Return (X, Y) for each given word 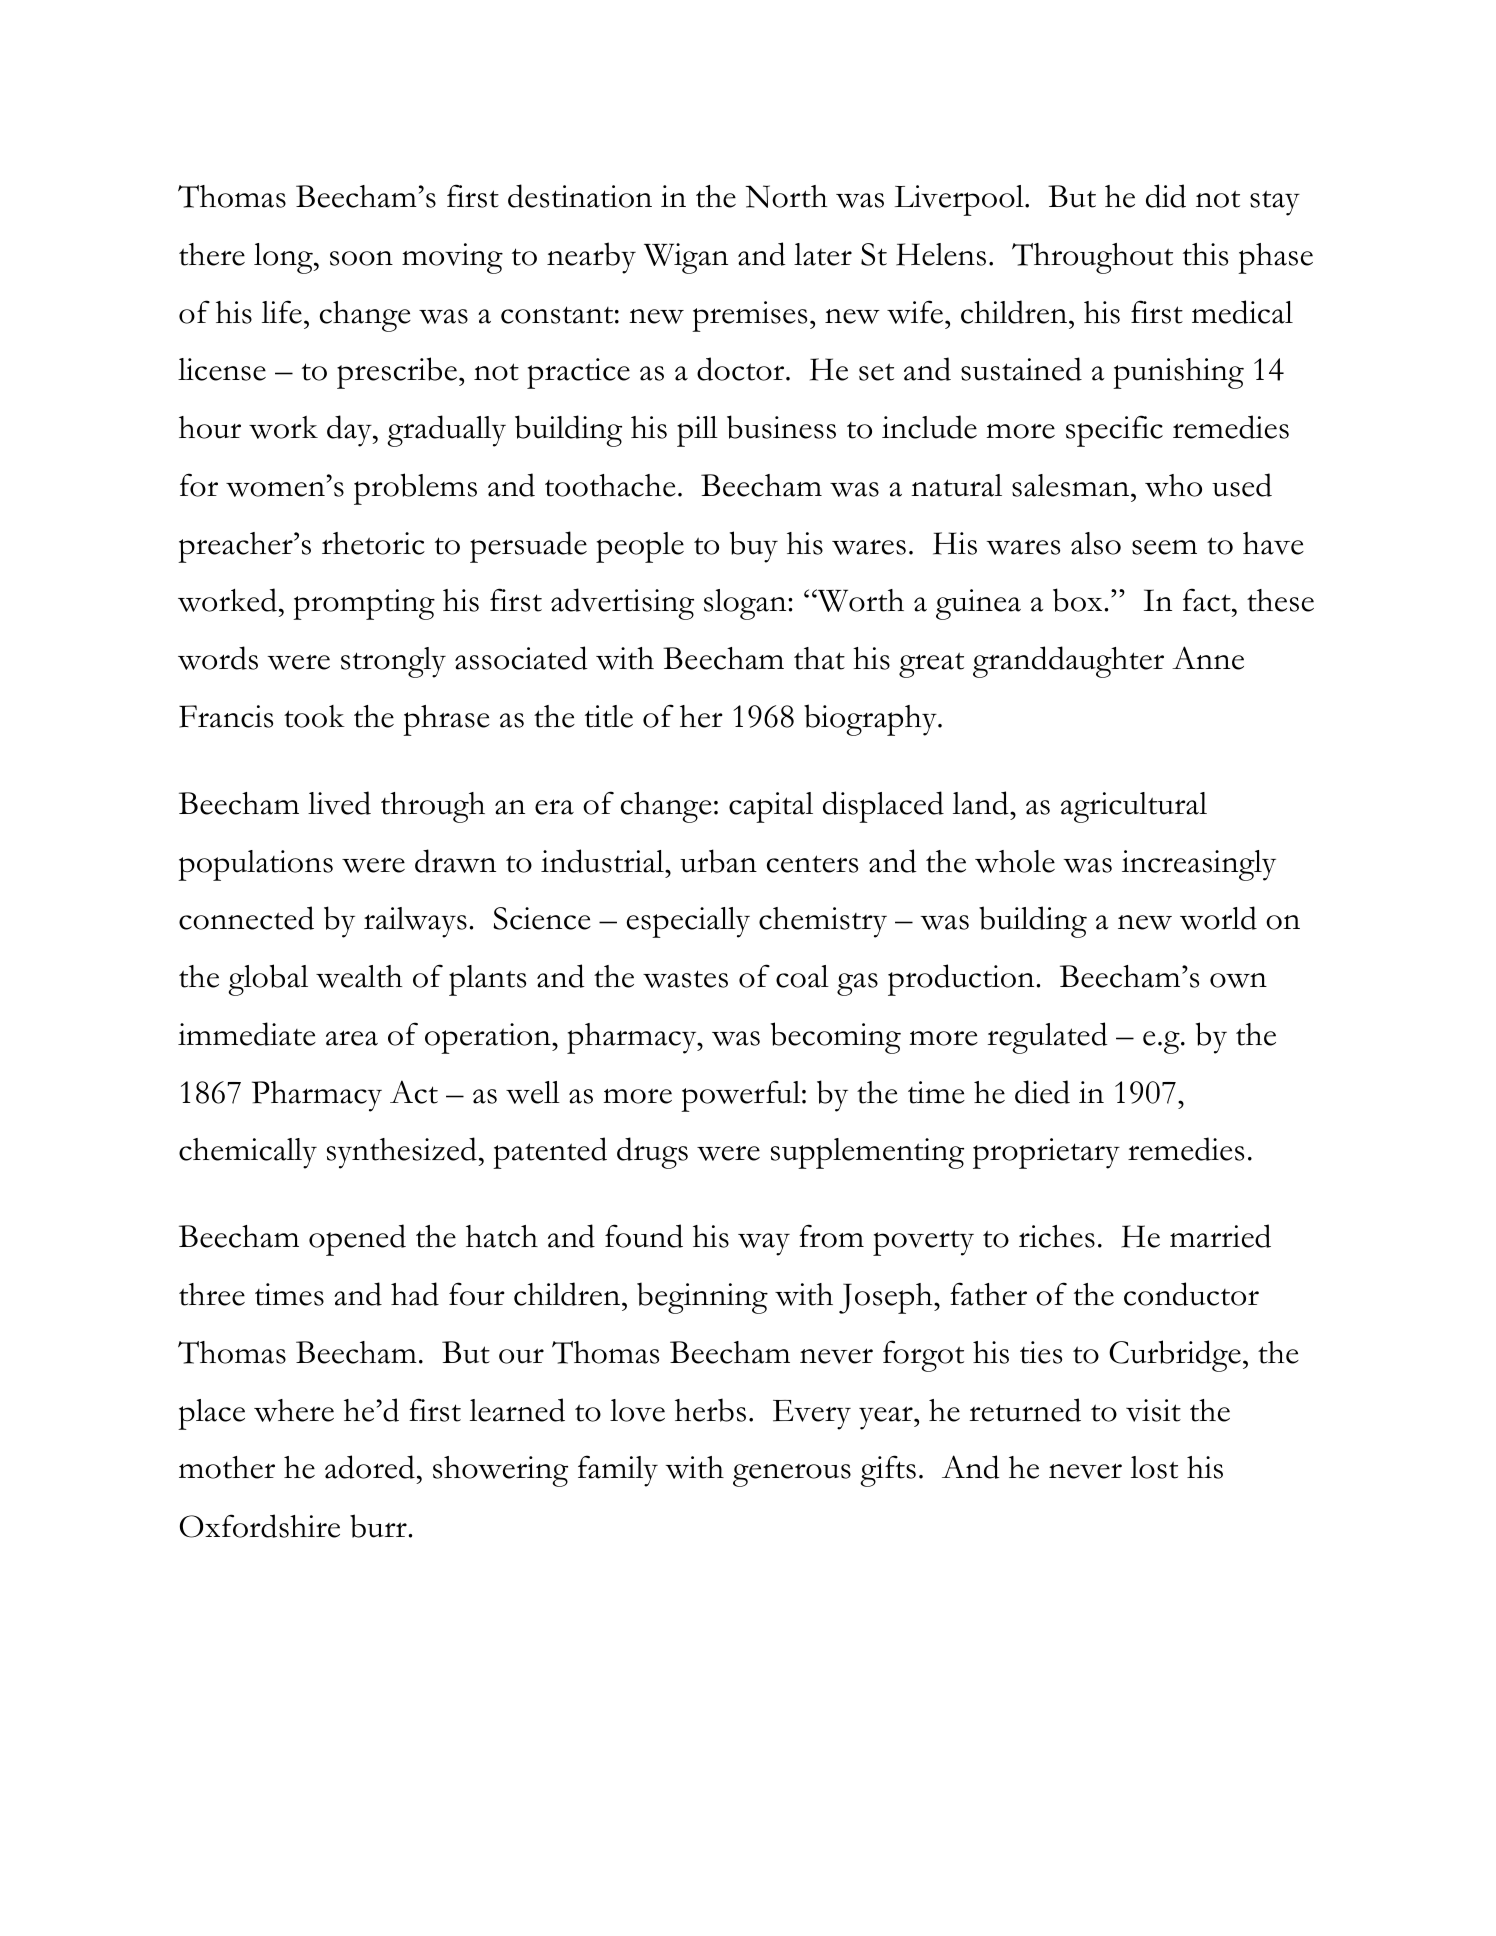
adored (370, 1467)
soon (361, 258)
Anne (1208, 658)
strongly (393, 662)
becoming (836, 1038)
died (1042, 1092)
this (1205, 254)
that (819, 658)
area (352, 1038)
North (786, 196)
